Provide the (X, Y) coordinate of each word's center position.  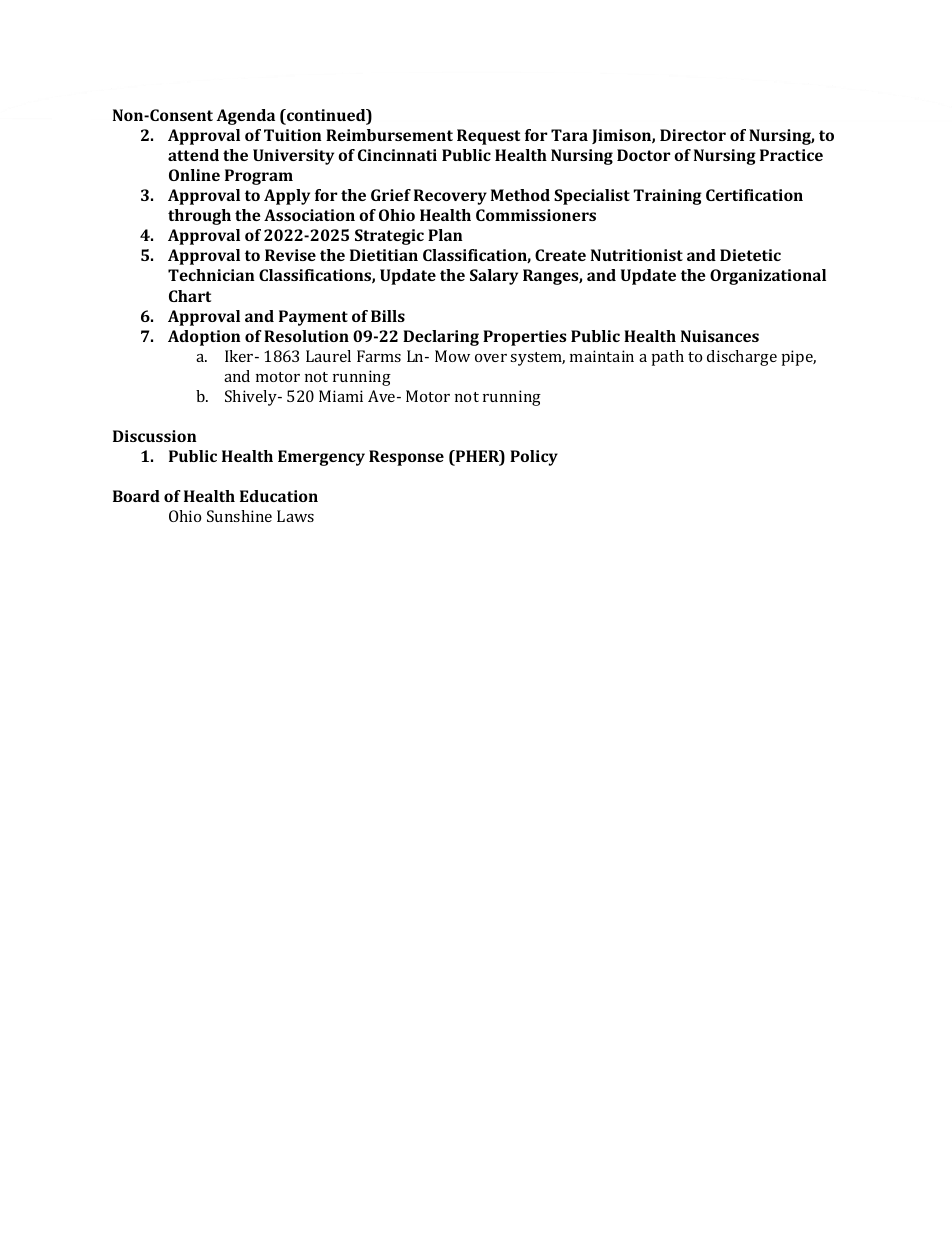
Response (406, 458)
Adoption (204, 338)
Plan (445, 235)
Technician (211, 275)
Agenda (246, 117)
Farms (379, 356)
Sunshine (239, 516)
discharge (742, 358)
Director (693, 135)
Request (488, 137)
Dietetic (750, 255)
